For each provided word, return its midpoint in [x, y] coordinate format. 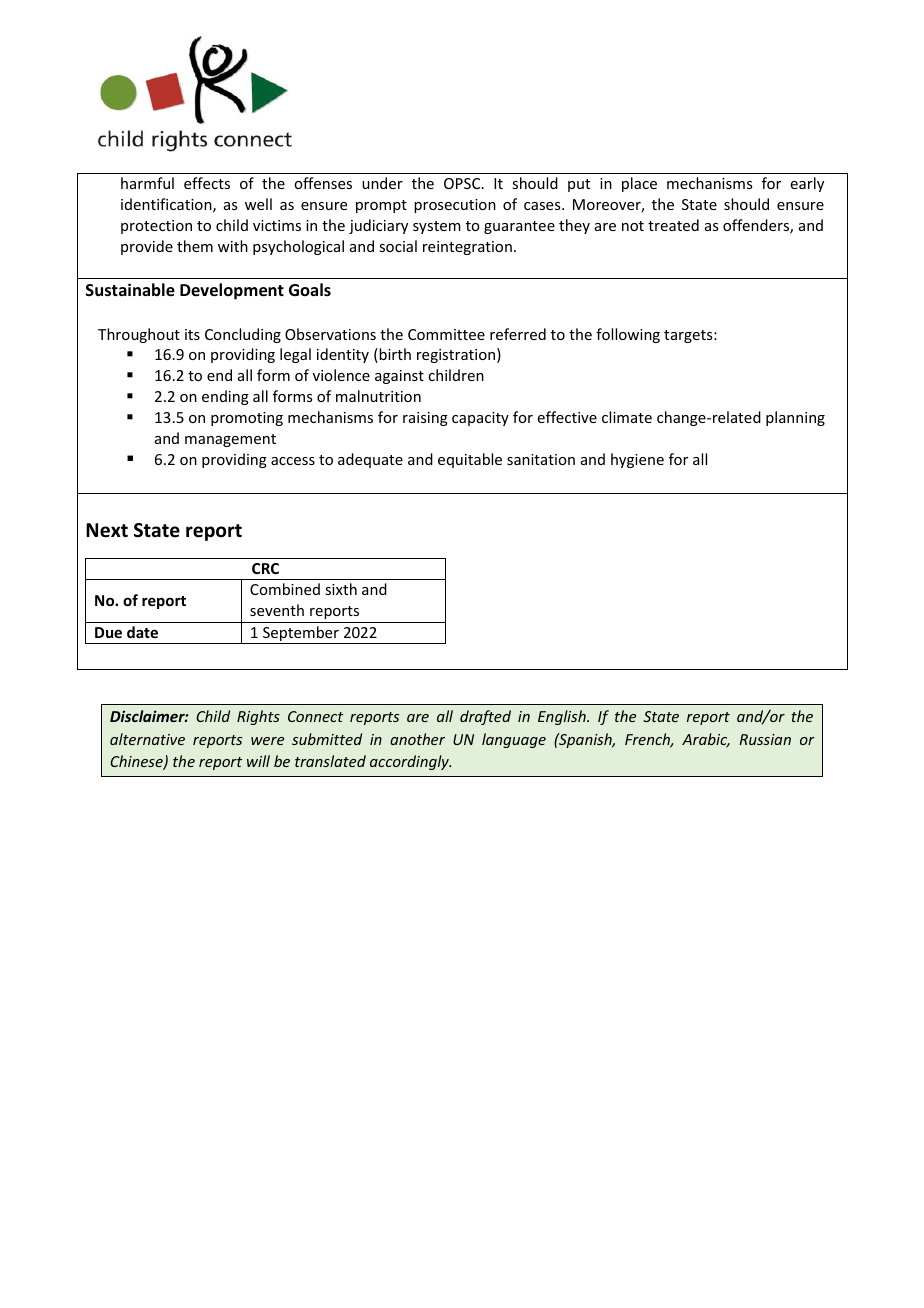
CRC [265, 568]
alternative [147, 739]
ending [225, 397]
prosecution [455, 206]
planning [795, 418]
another [417, 739]
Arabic [706, 740]
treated [673, 225]
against [399, 377]
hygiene [637, 460]
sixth [341, 589]
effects [207, 183]
